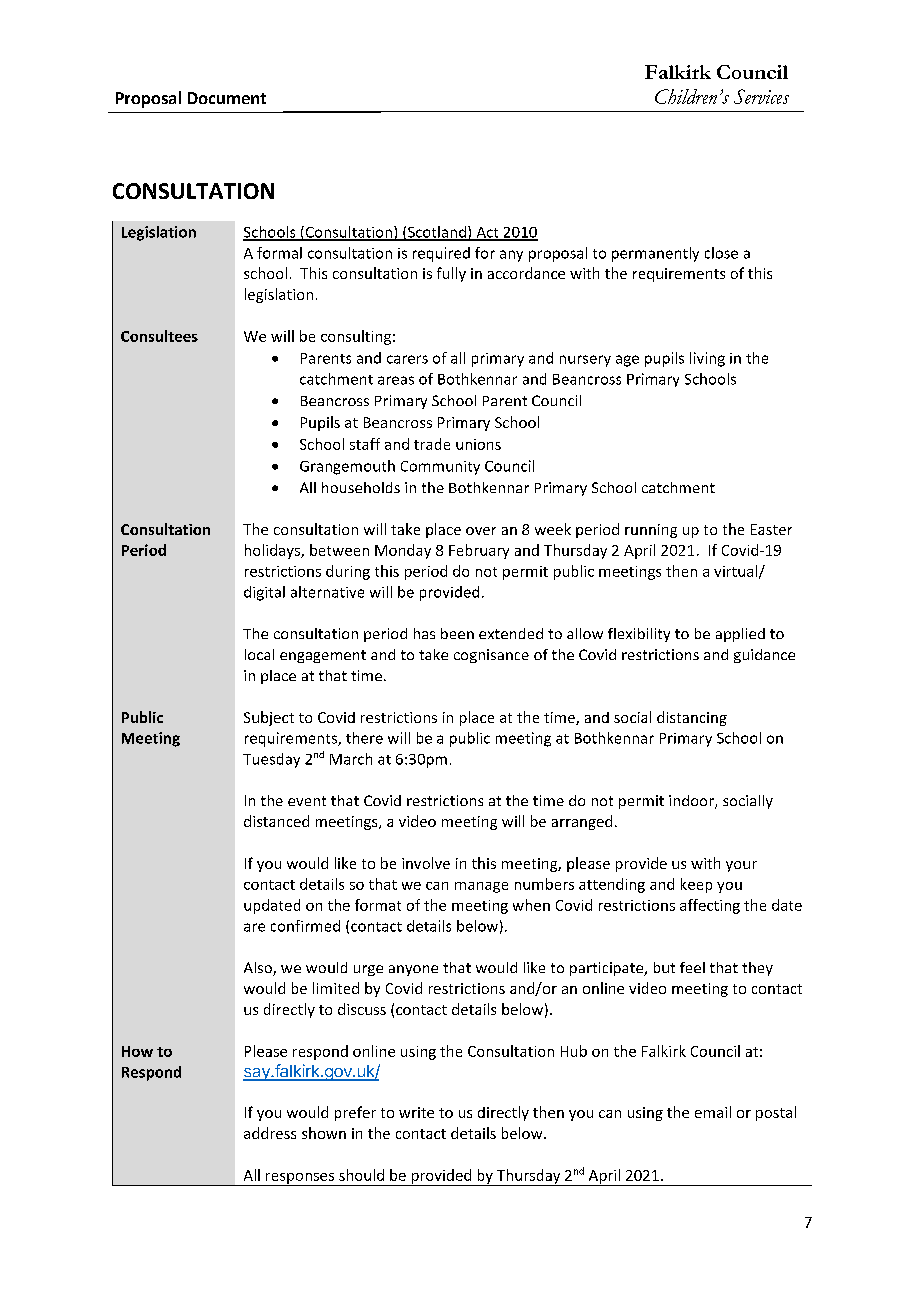  What do you see at coordinates (651, 531) in the document?
I see `running` at bounding box center [651, 531].
